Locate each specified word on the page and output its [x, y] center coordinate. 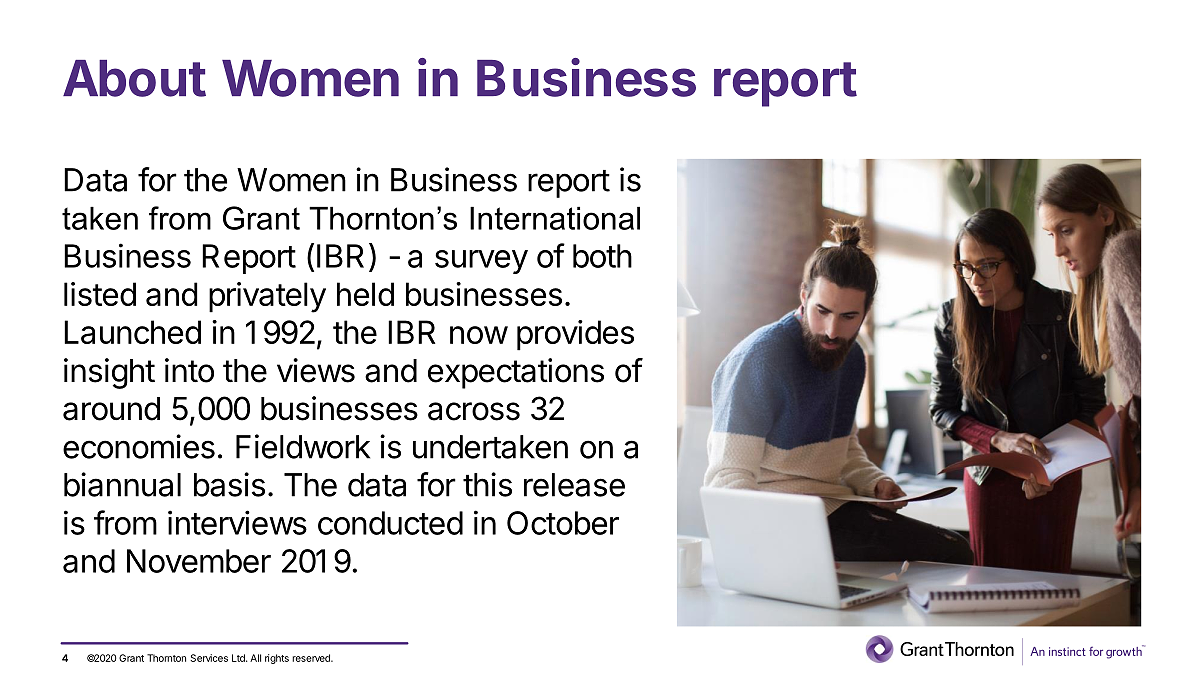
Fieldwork [303, 446]
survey [481, 262]
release [574, 485]
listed [100, 294]
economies [139, 446]
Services [209, 658]
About [134, 78]
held [365, 294]
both [602, 256]
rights [277, 659]
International [555, 218]
